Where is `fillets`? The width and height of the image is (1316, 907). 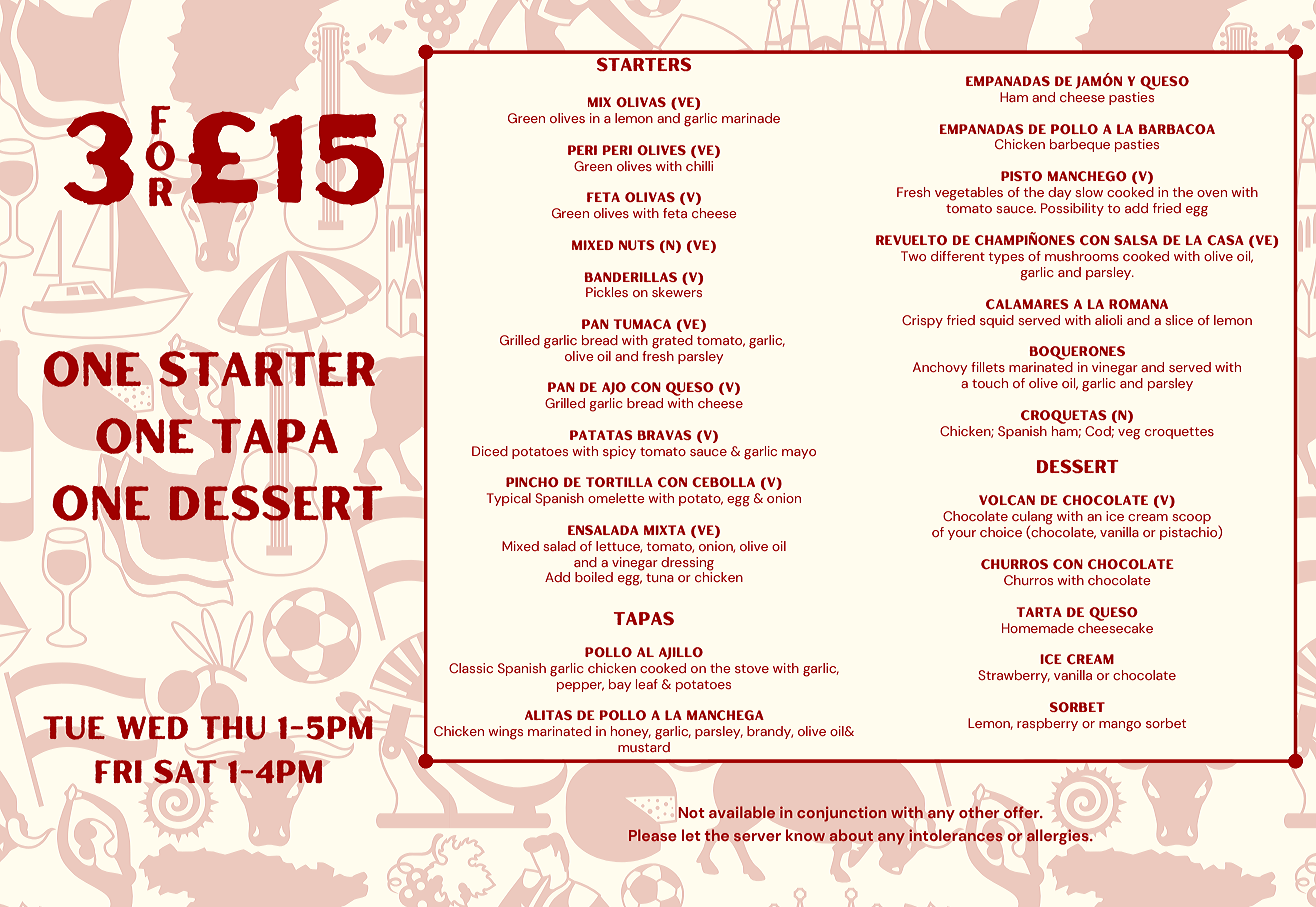 fillets is located at coordinates (988, 367).
